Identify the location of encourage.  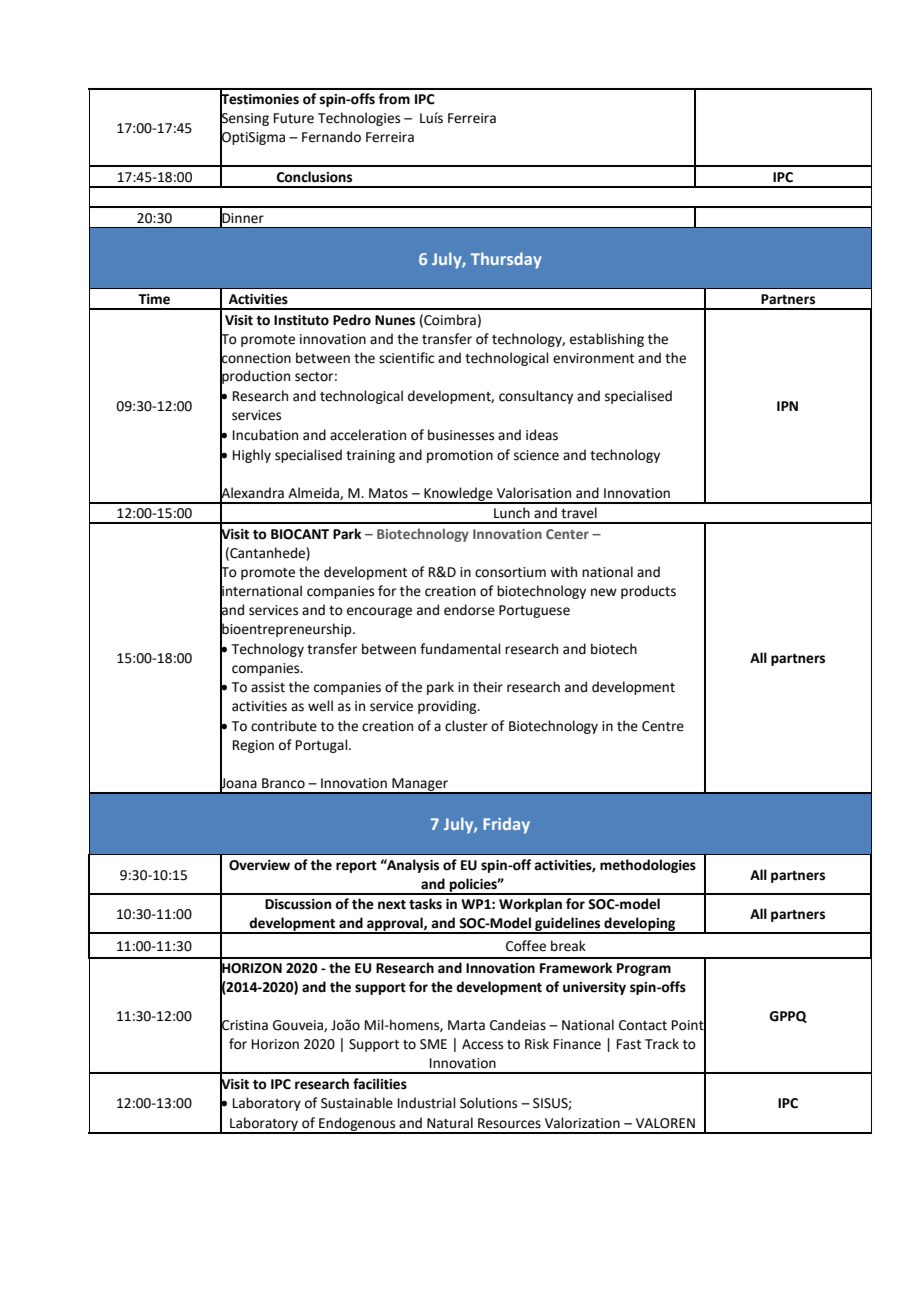
(379, 612).
